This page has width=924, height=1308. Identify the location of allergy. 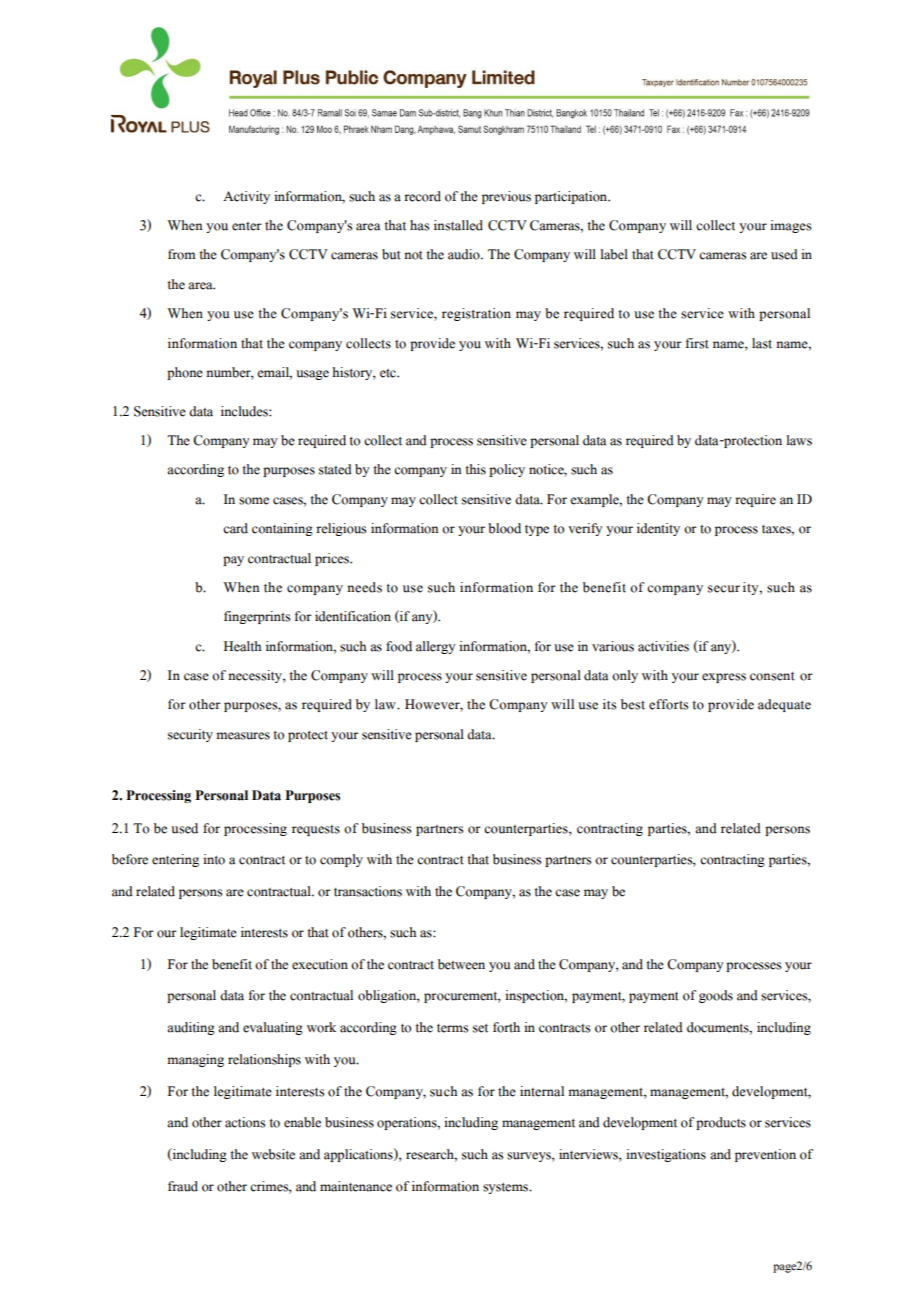
(436, 647).
